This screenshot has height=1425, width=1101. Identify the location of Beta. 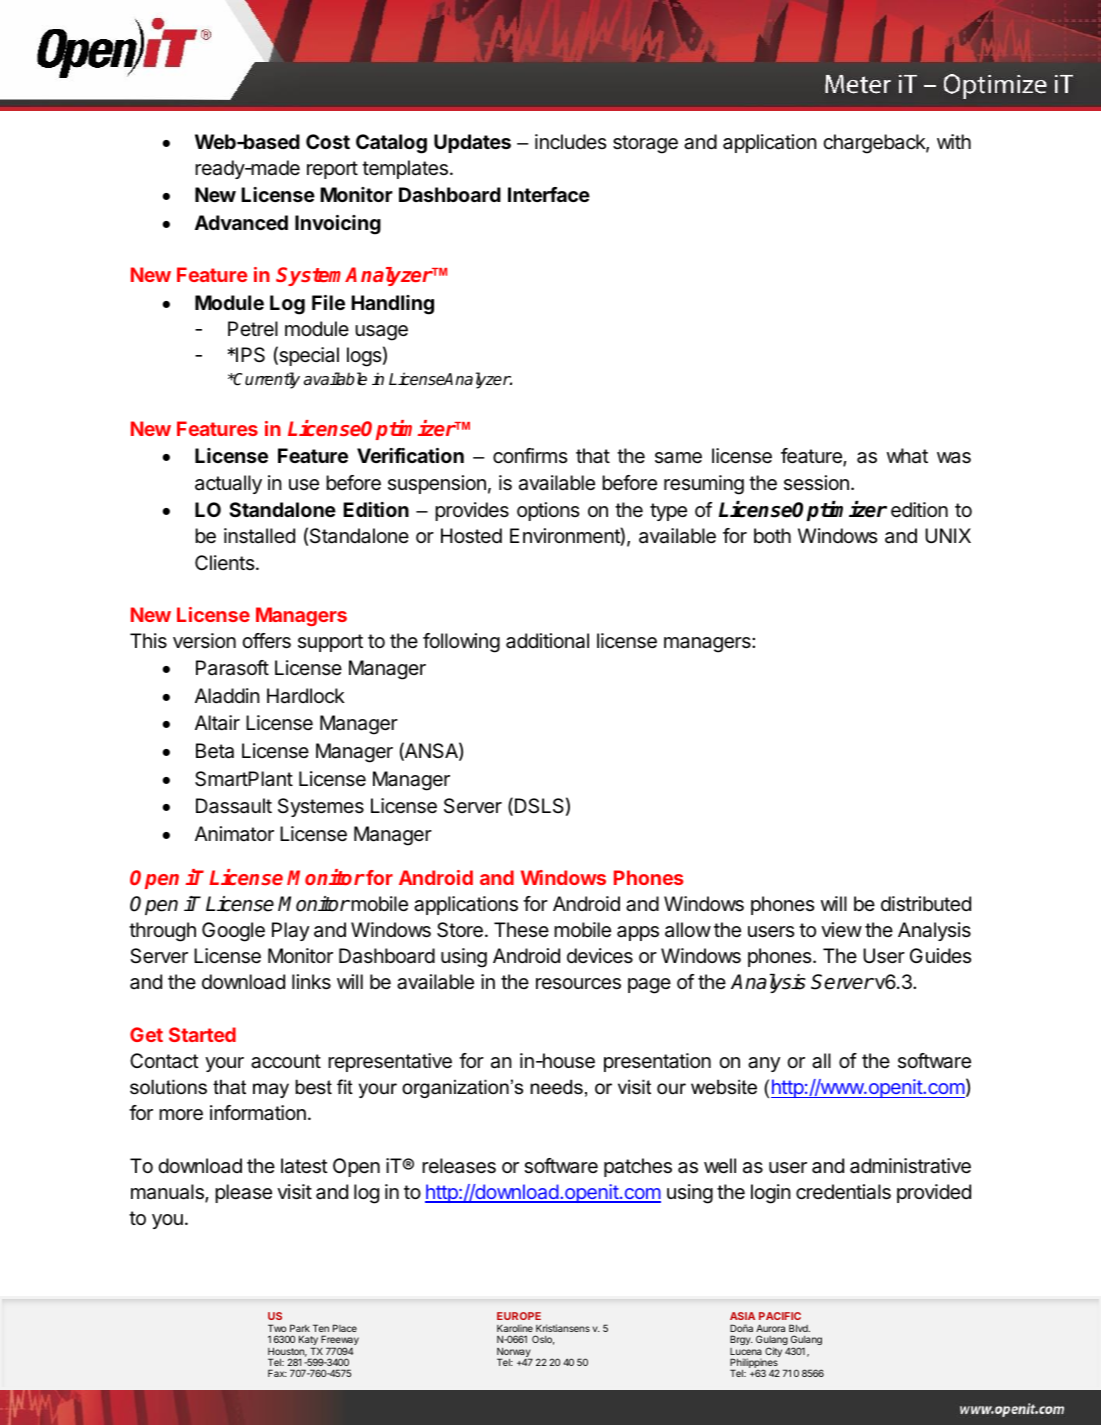
(215, 751).
